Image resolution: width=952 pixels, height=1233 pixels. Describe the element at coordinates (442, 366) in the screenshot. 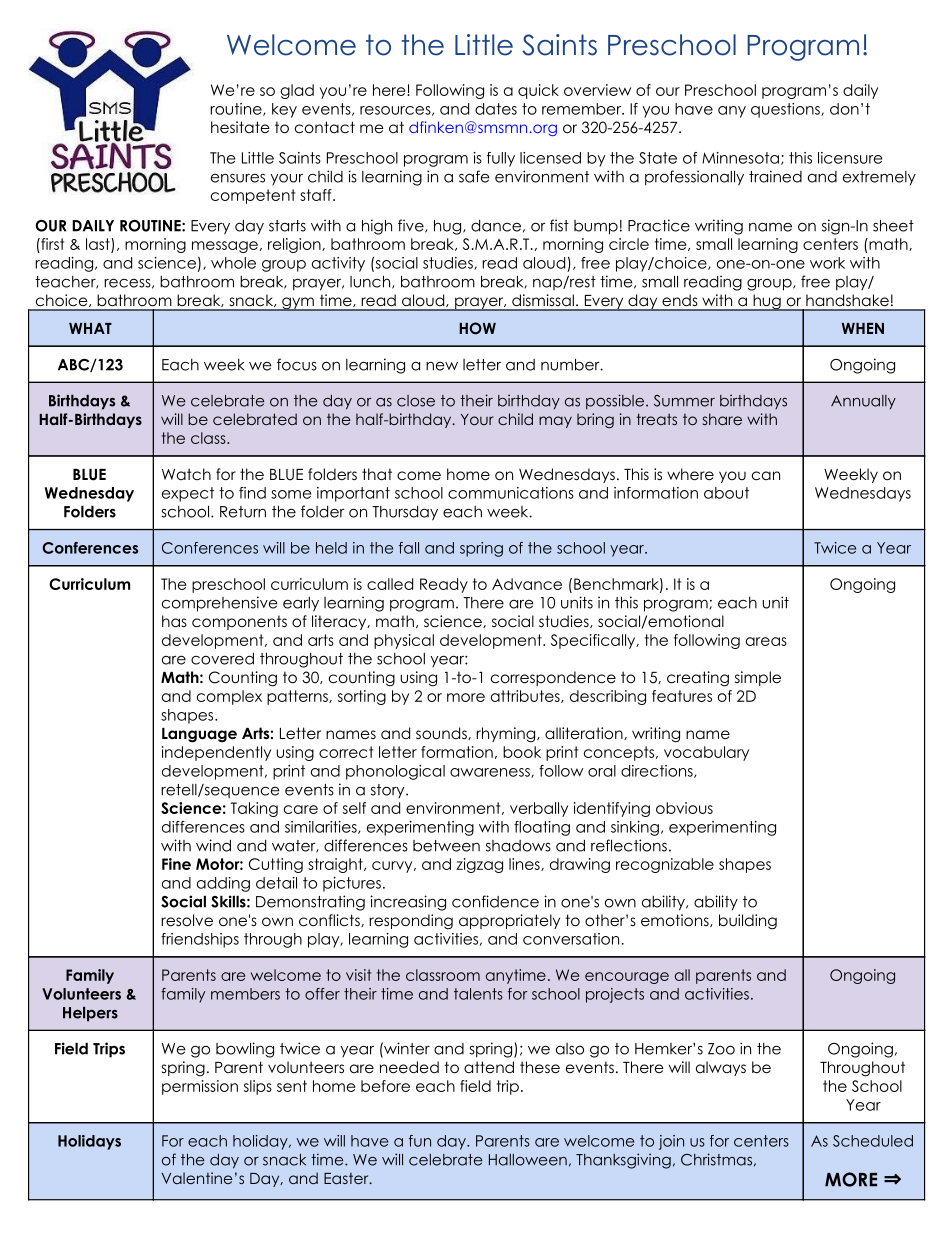

I see `new` at that location.
